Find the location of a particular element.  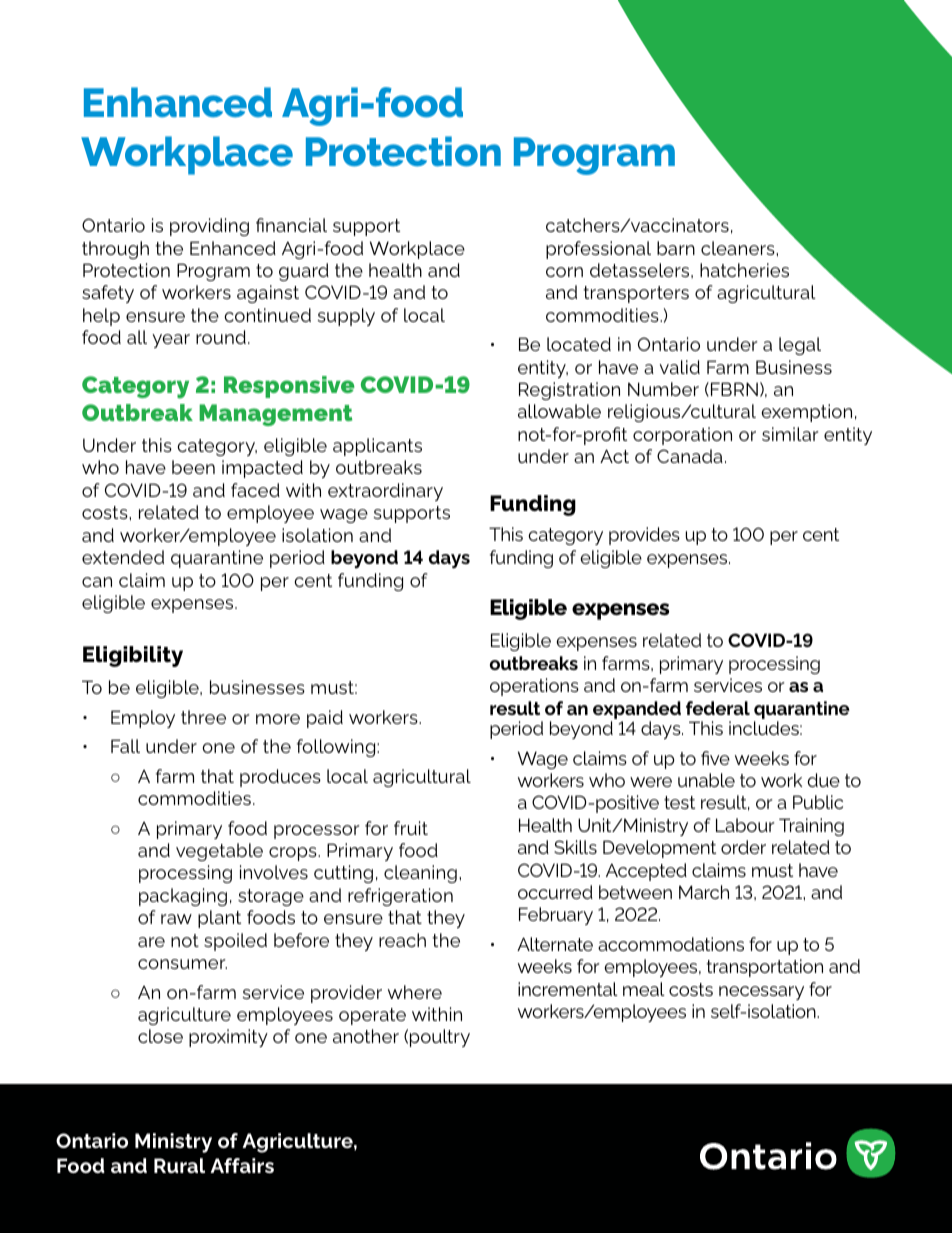

corn is located at coordinates (564, 272).
